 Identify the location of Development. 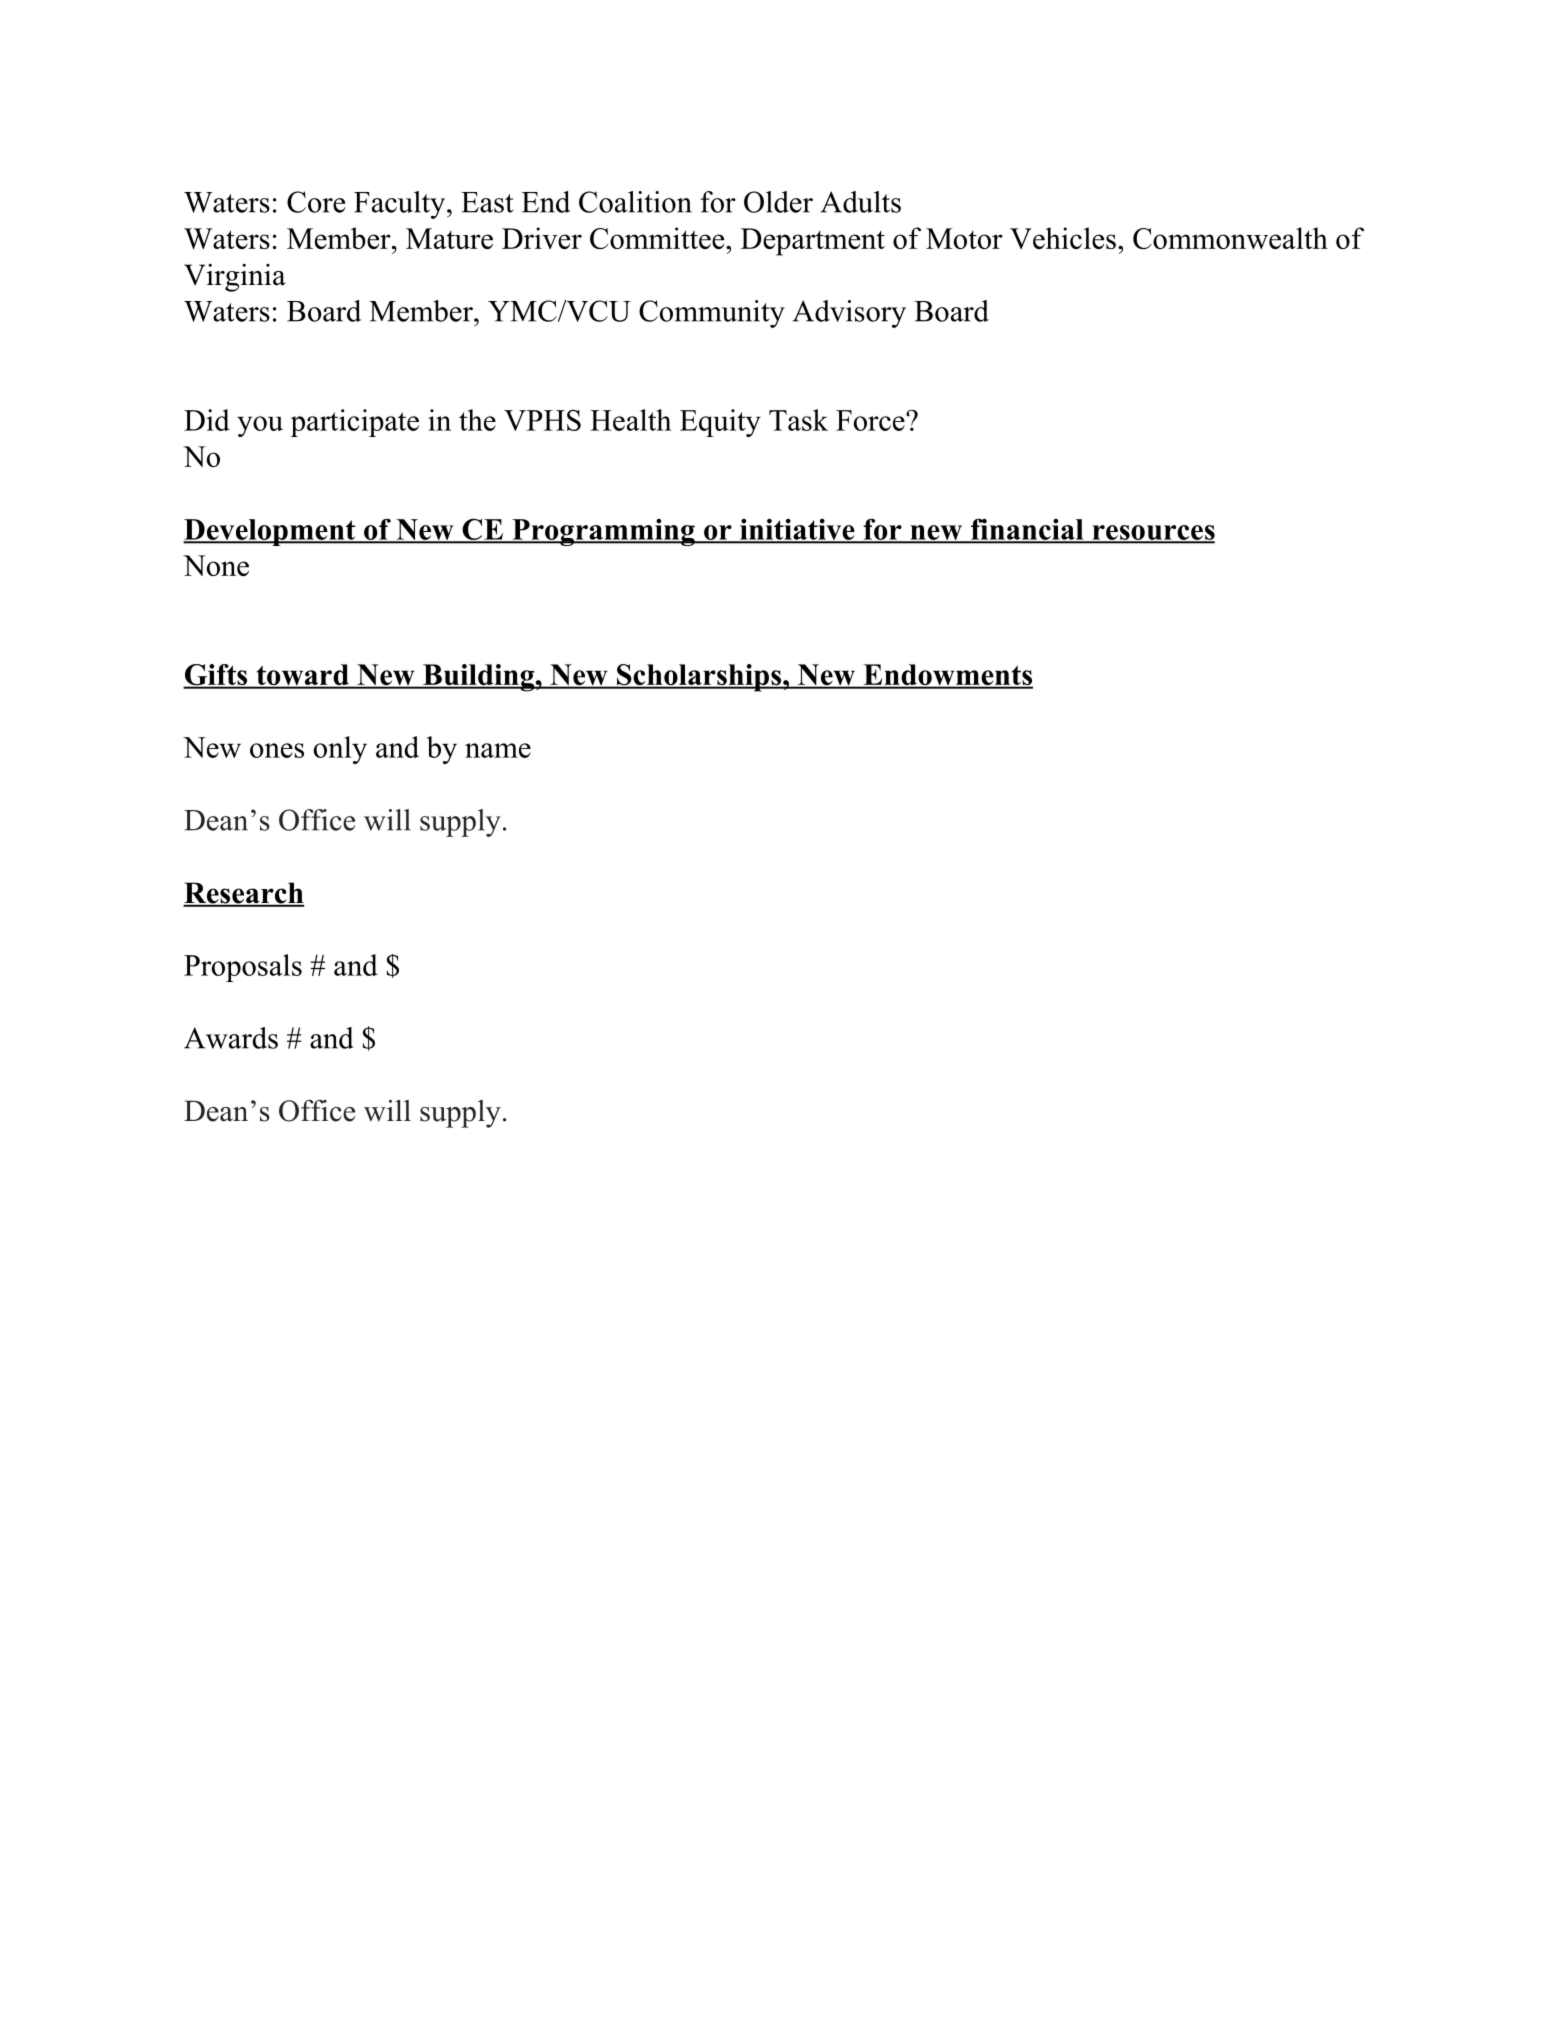
(270, 532).
